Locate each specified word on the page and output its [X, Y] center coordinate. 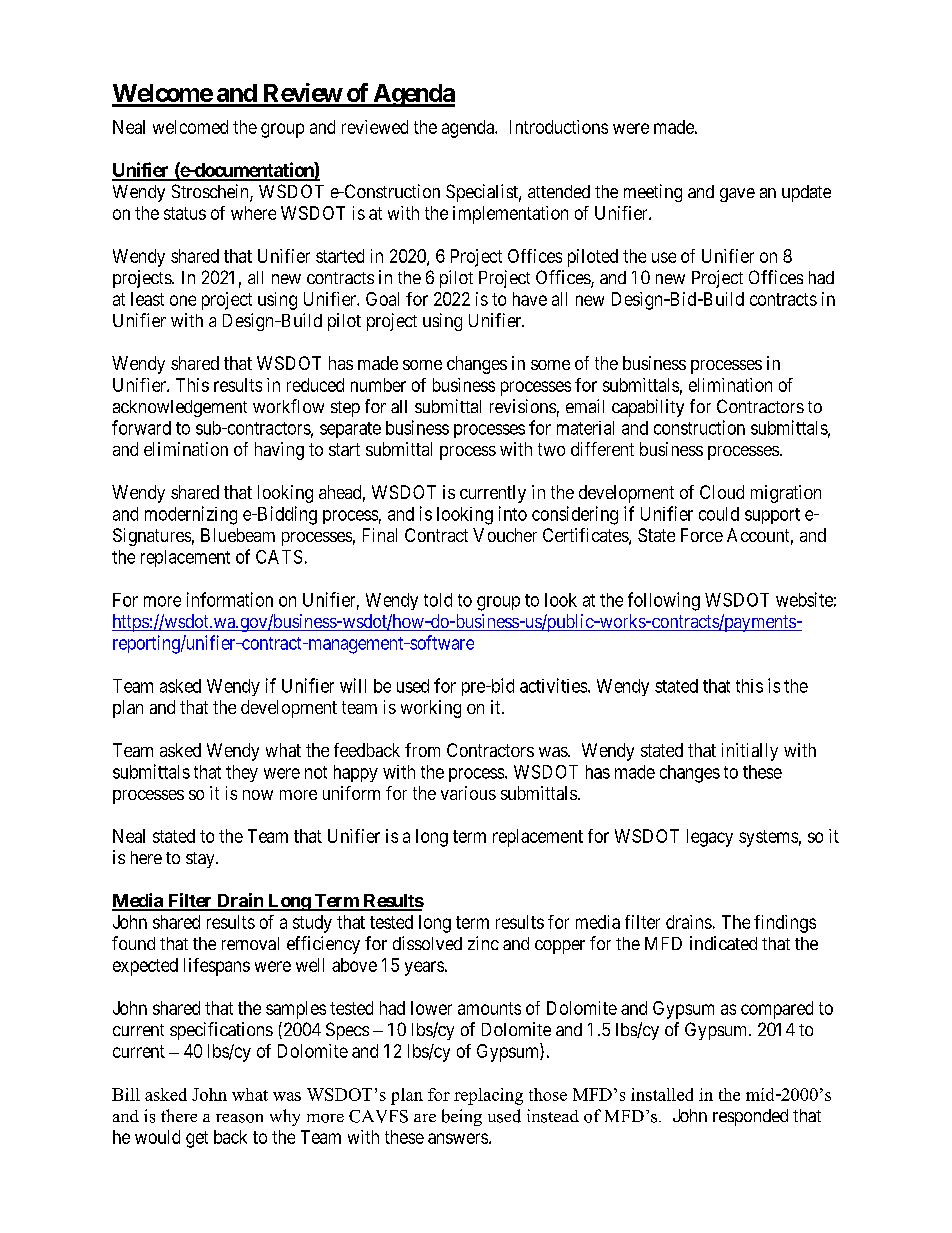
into [513, 513]
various [468, 793]
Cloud [722, 492]
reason [239, 1118]
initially [750, 752]
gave [737, 195]
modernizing [191, 515]
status [185, 213]
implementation [510, 215]
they [242, 773]
